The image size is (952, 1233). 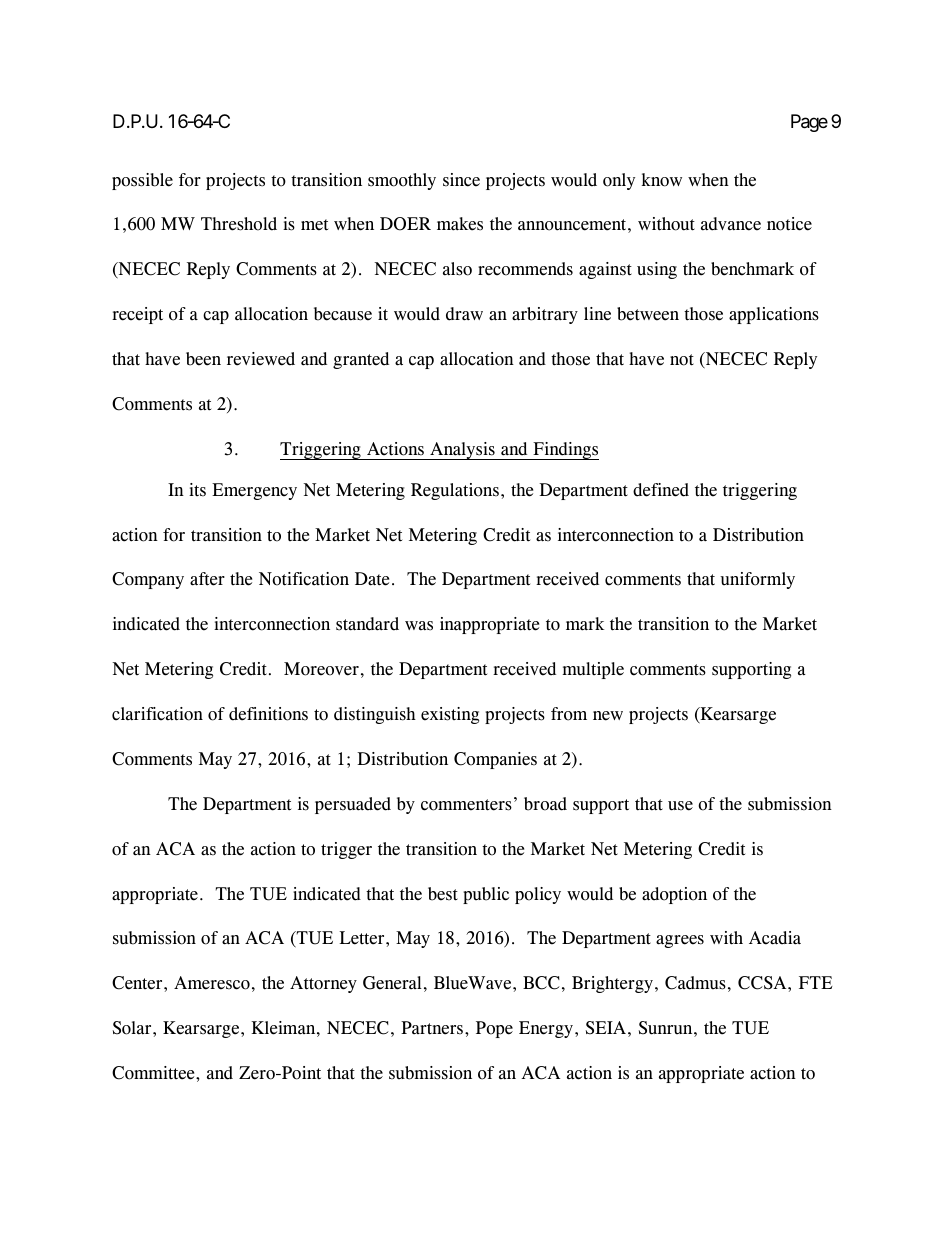 What do you see at coordinates (154, 1073) in the screenshot?
I see `Committee` at bounding box center [154, 1073].
